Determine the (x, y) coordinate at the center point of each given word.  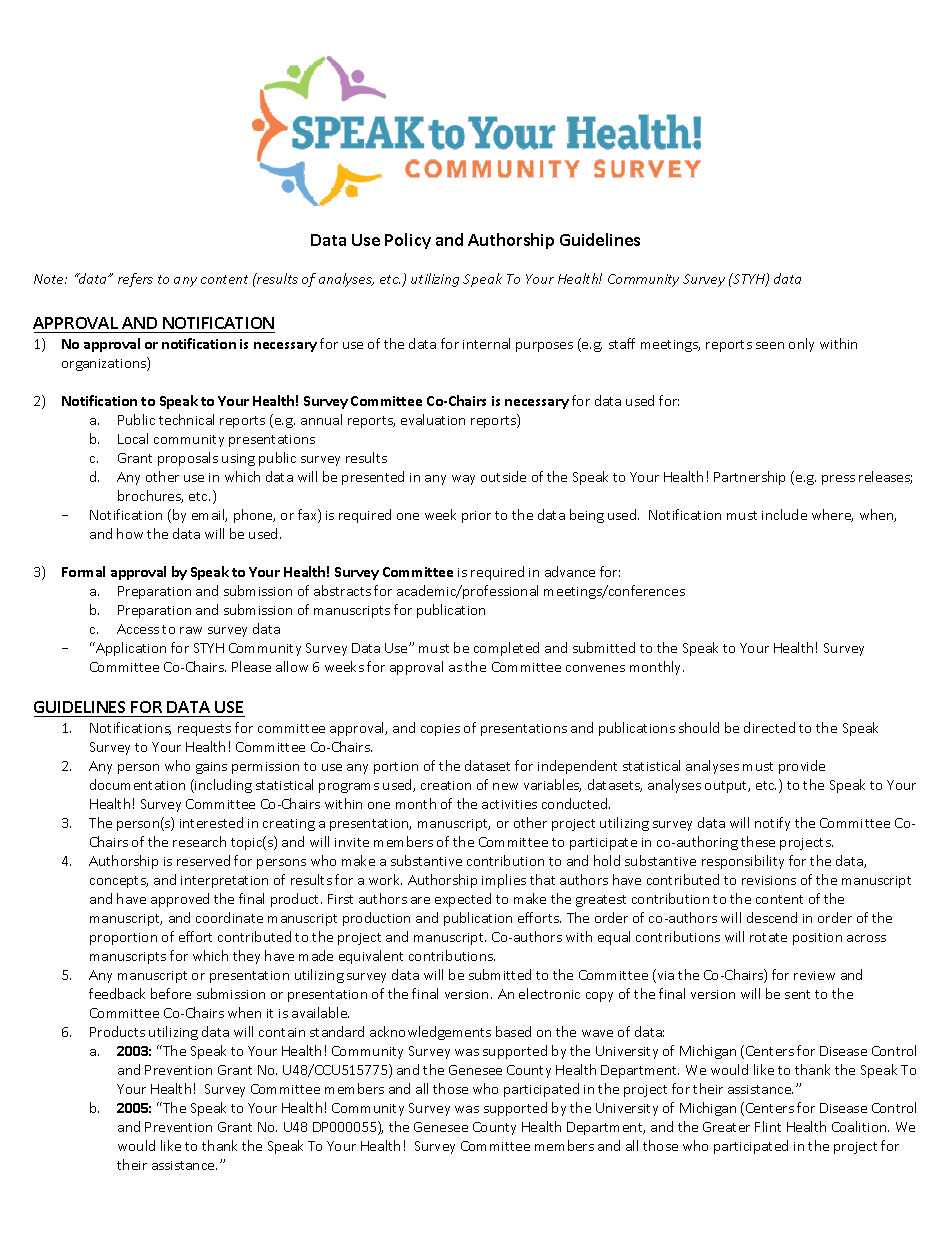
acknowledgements (430, 1033)
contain (282, 1032)
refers (135, 280)
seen (770, 345)
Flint (768, 1126)
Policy (408, 241)
